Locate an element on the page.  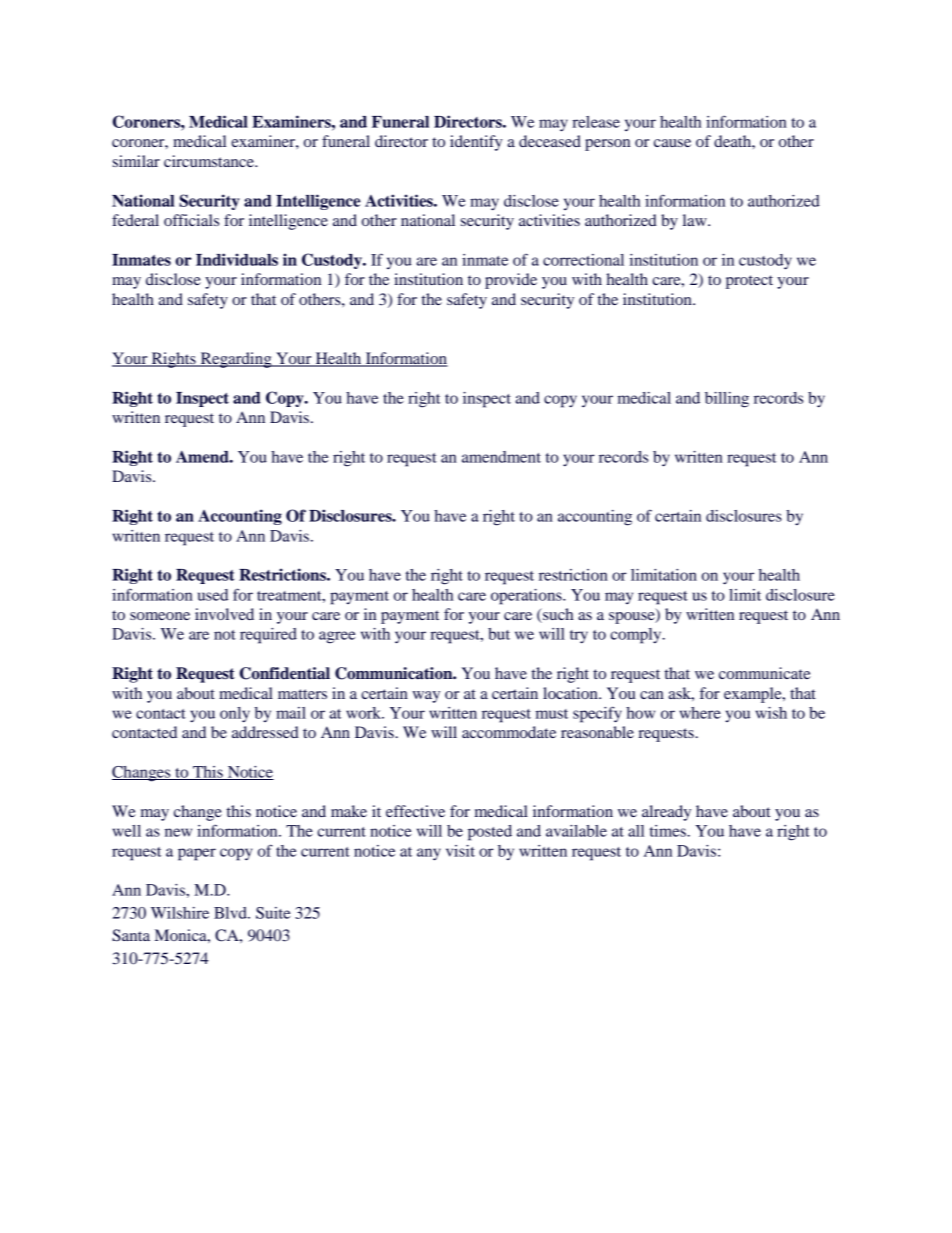
any is located at coordinates (429, 854).
